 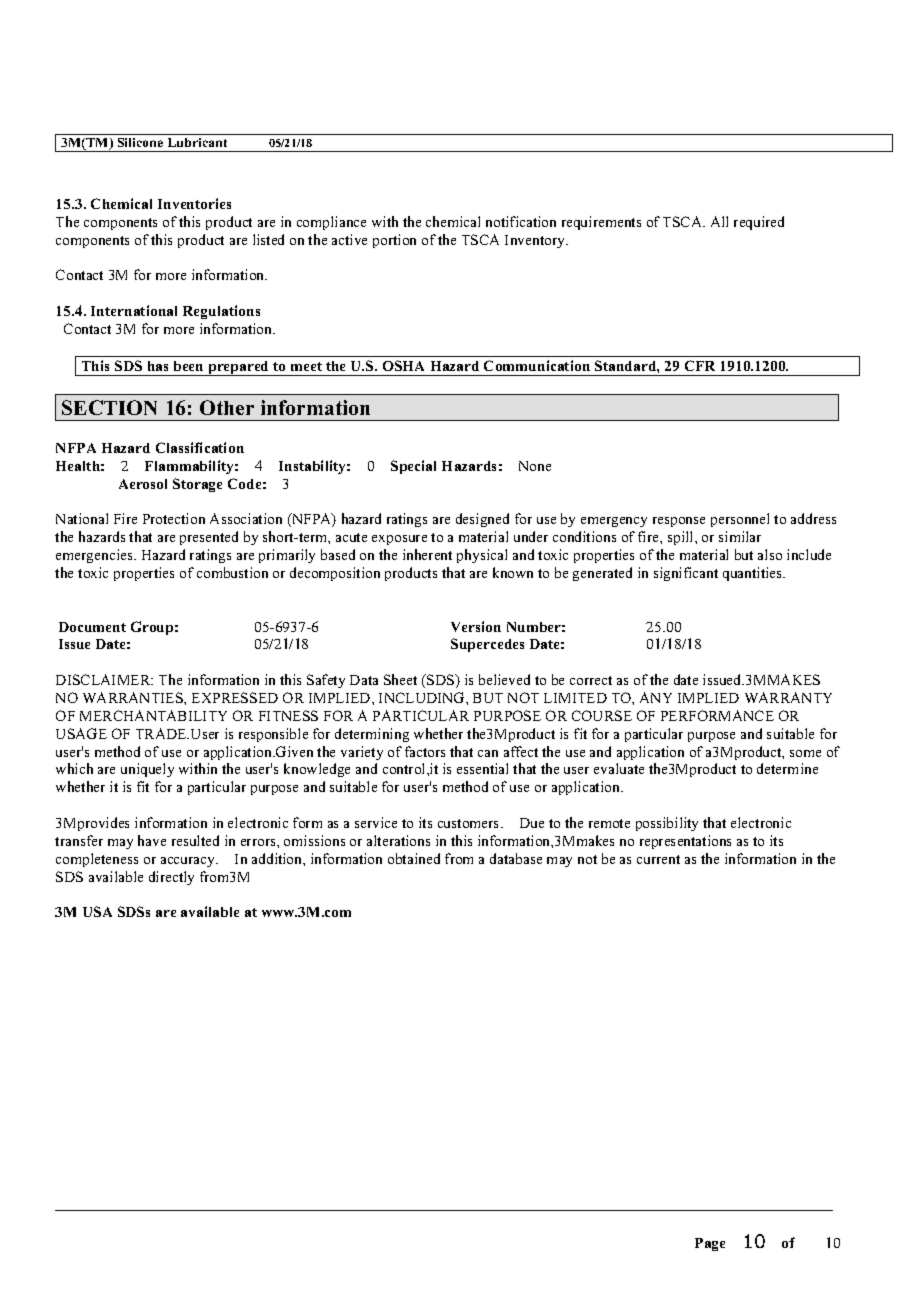 What do you see at coordinates (788, 697) in the document?
I see `WARRANTY` at bounding box center [788, 697].
